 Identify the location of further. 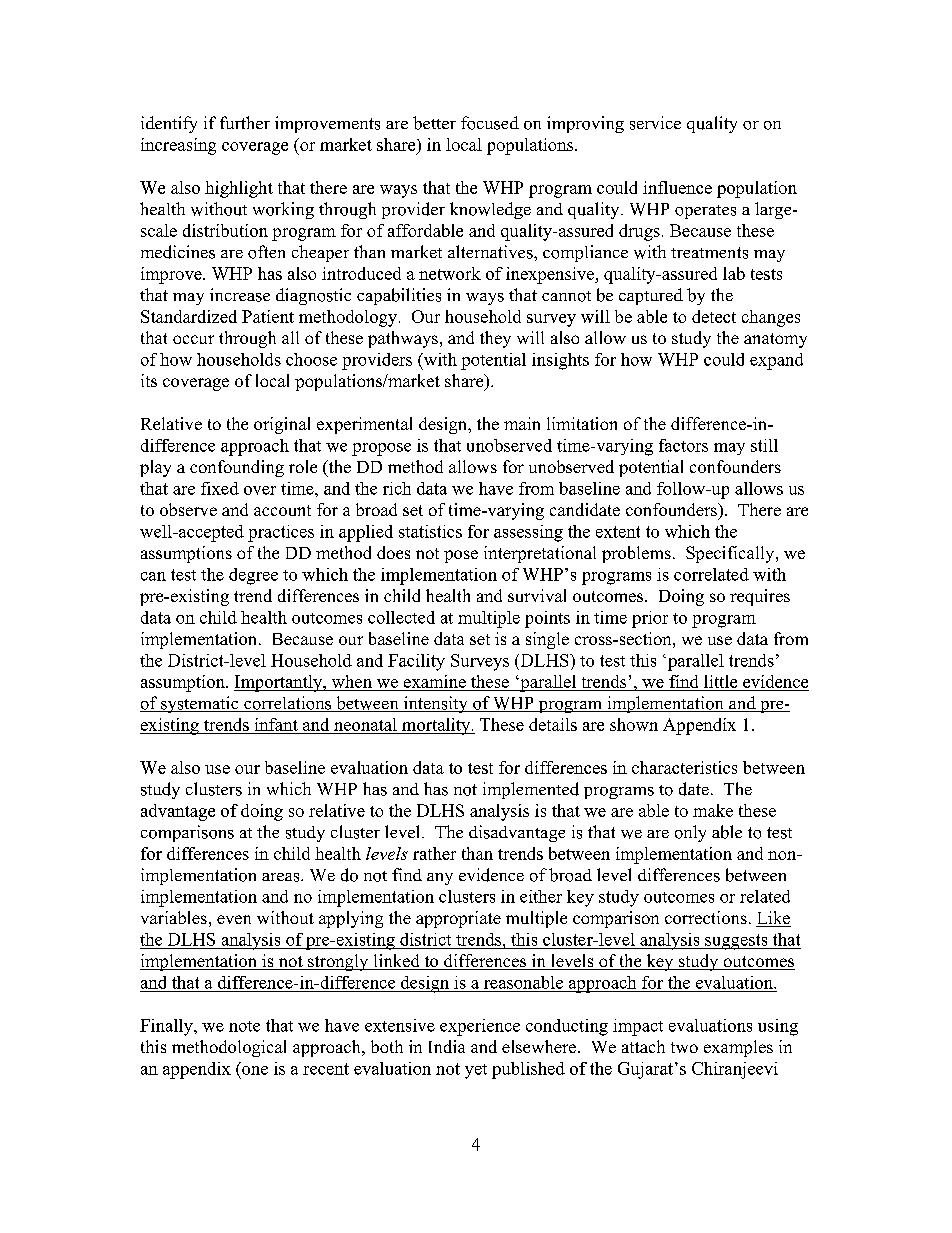
(245, 122).
